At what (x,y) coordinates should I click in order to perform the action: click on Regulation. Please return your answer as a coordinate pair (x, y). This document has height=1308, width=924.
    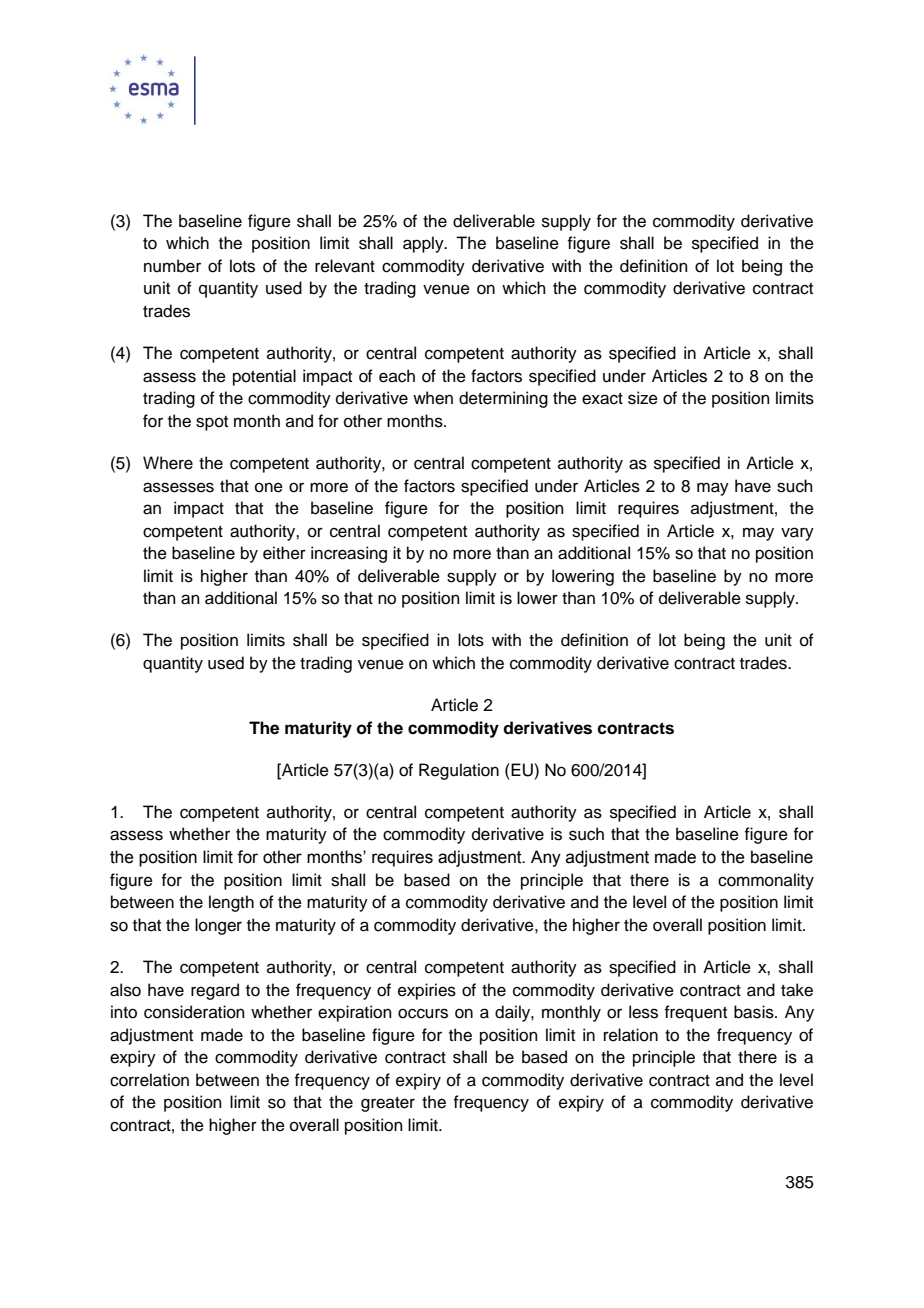
    Looking at the image, I should click on (459, 771).
